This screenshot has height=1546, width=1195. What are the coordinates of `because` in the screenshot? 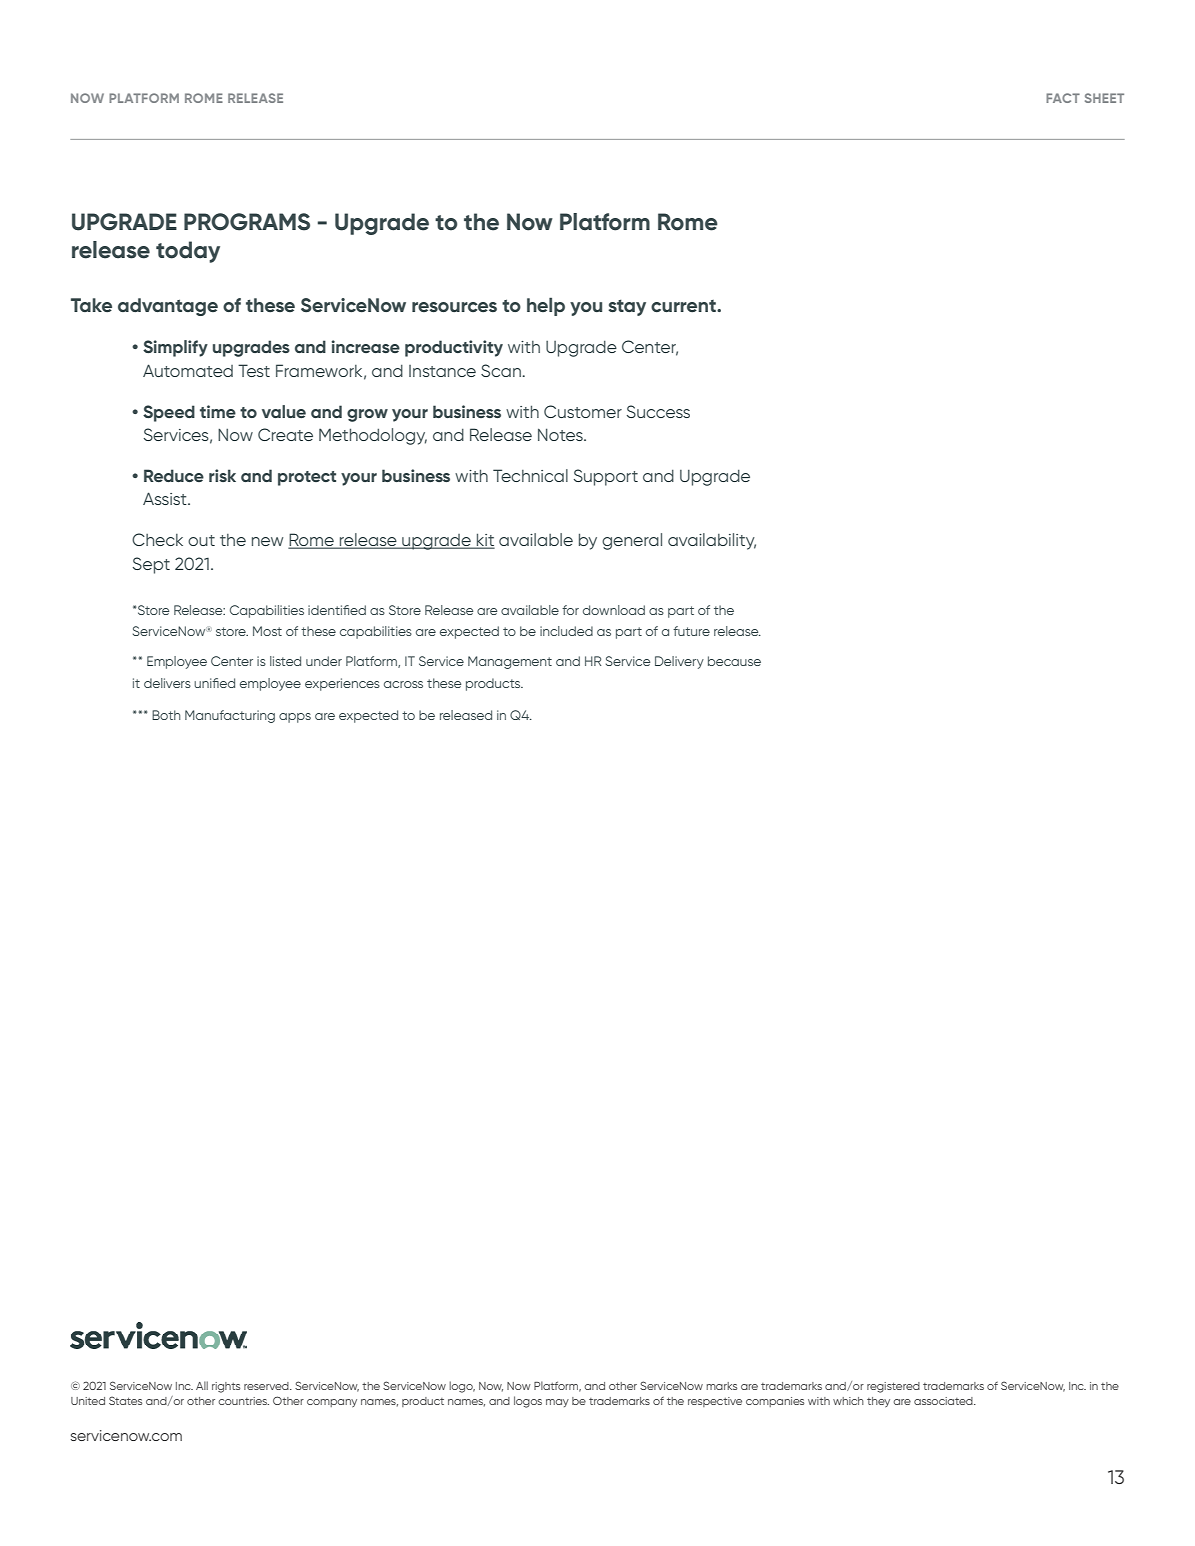 It's located at (734, 661).
